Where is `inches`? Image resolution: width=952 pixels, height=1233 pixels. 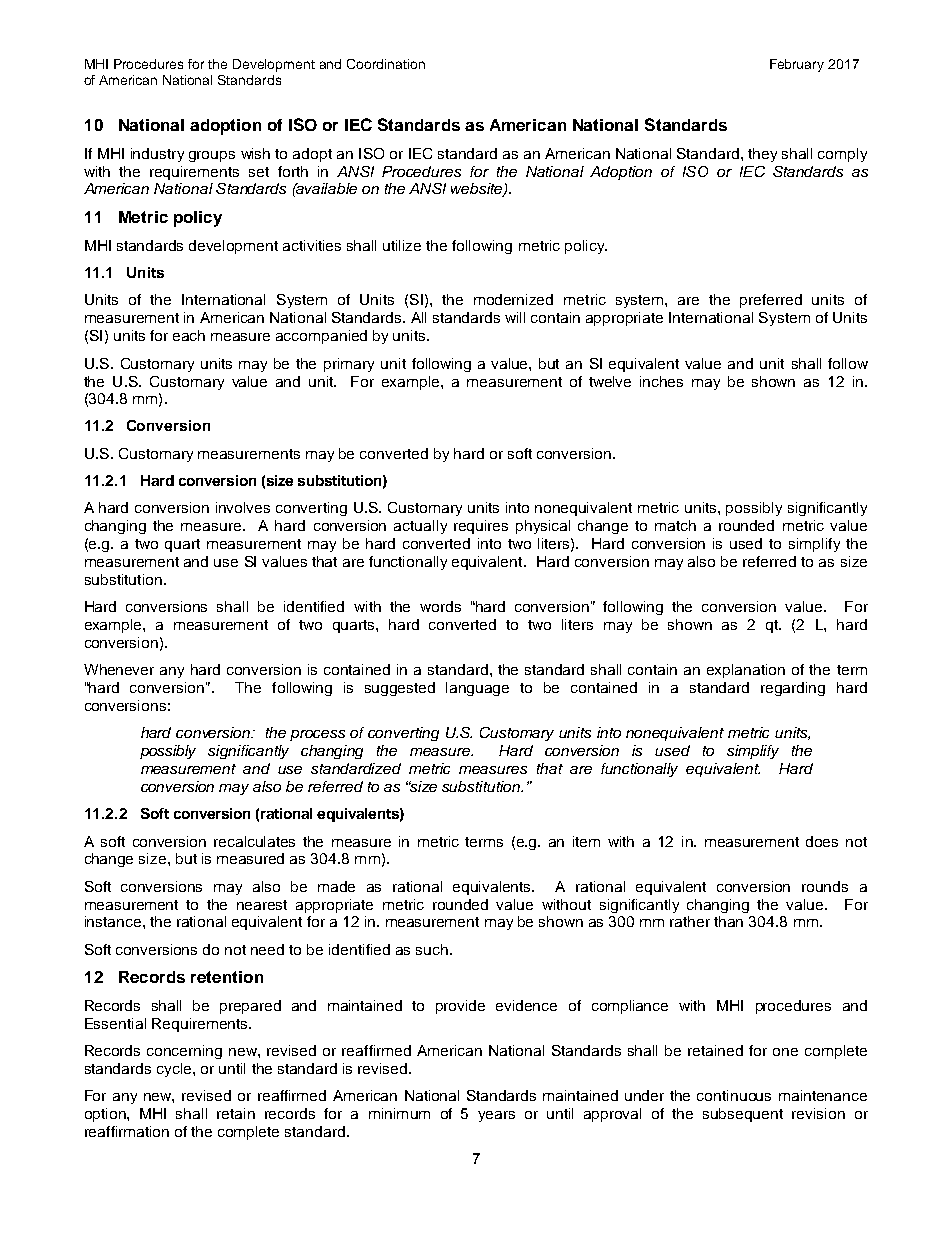 inches is located at coordinates (661, 381).
